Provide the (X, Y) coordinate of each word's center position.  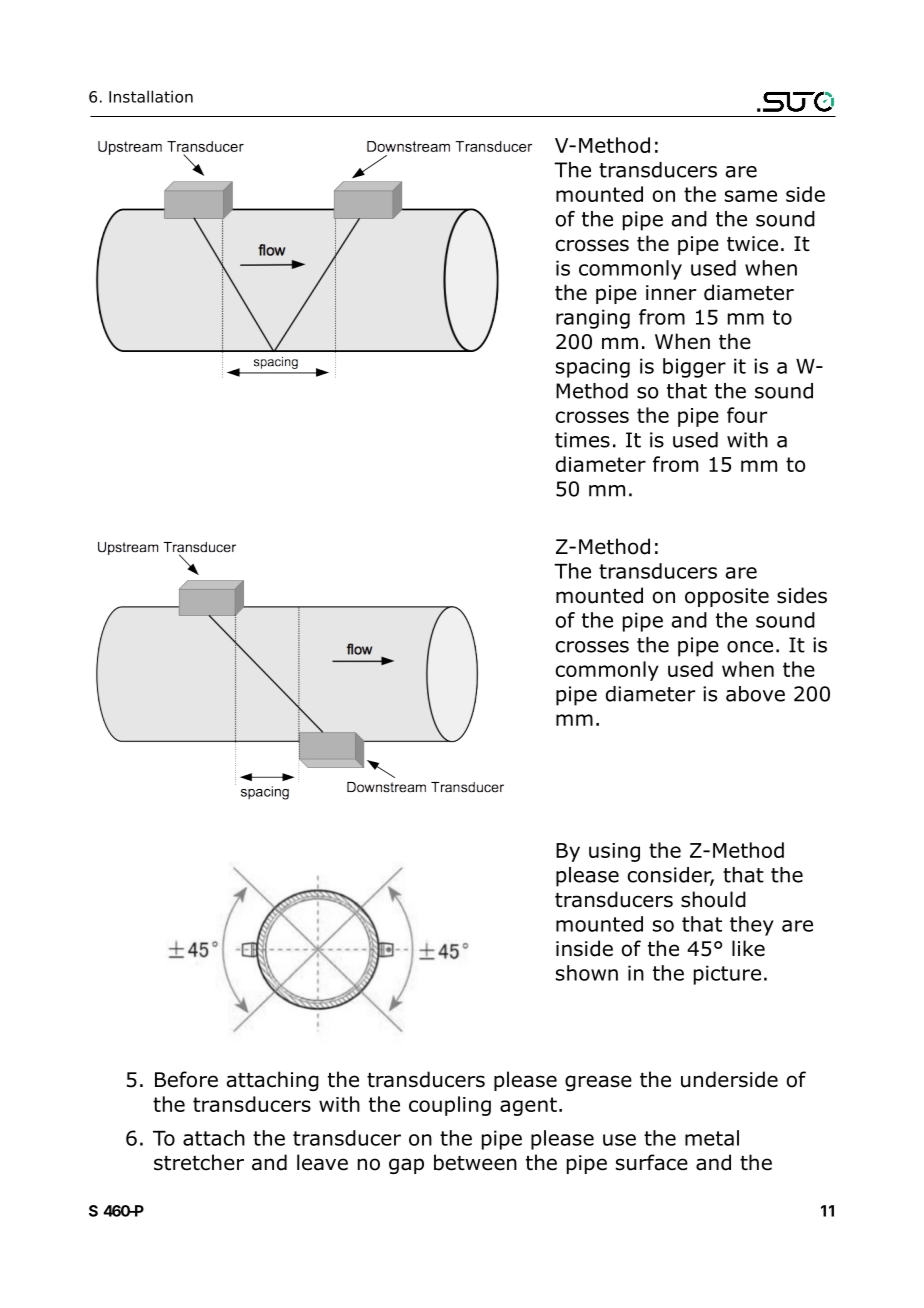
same (751, 196)
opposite (727, 597)
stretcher (199, 1162)
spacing (593, 368)
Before (186, 1079)
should (713, 899)
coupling (450, 1106)
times (582, 440)
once (750, 647)
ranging (593, 319)
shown (587, 973)
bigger (694, 368)
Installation (151, 96)
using (614, 852)
